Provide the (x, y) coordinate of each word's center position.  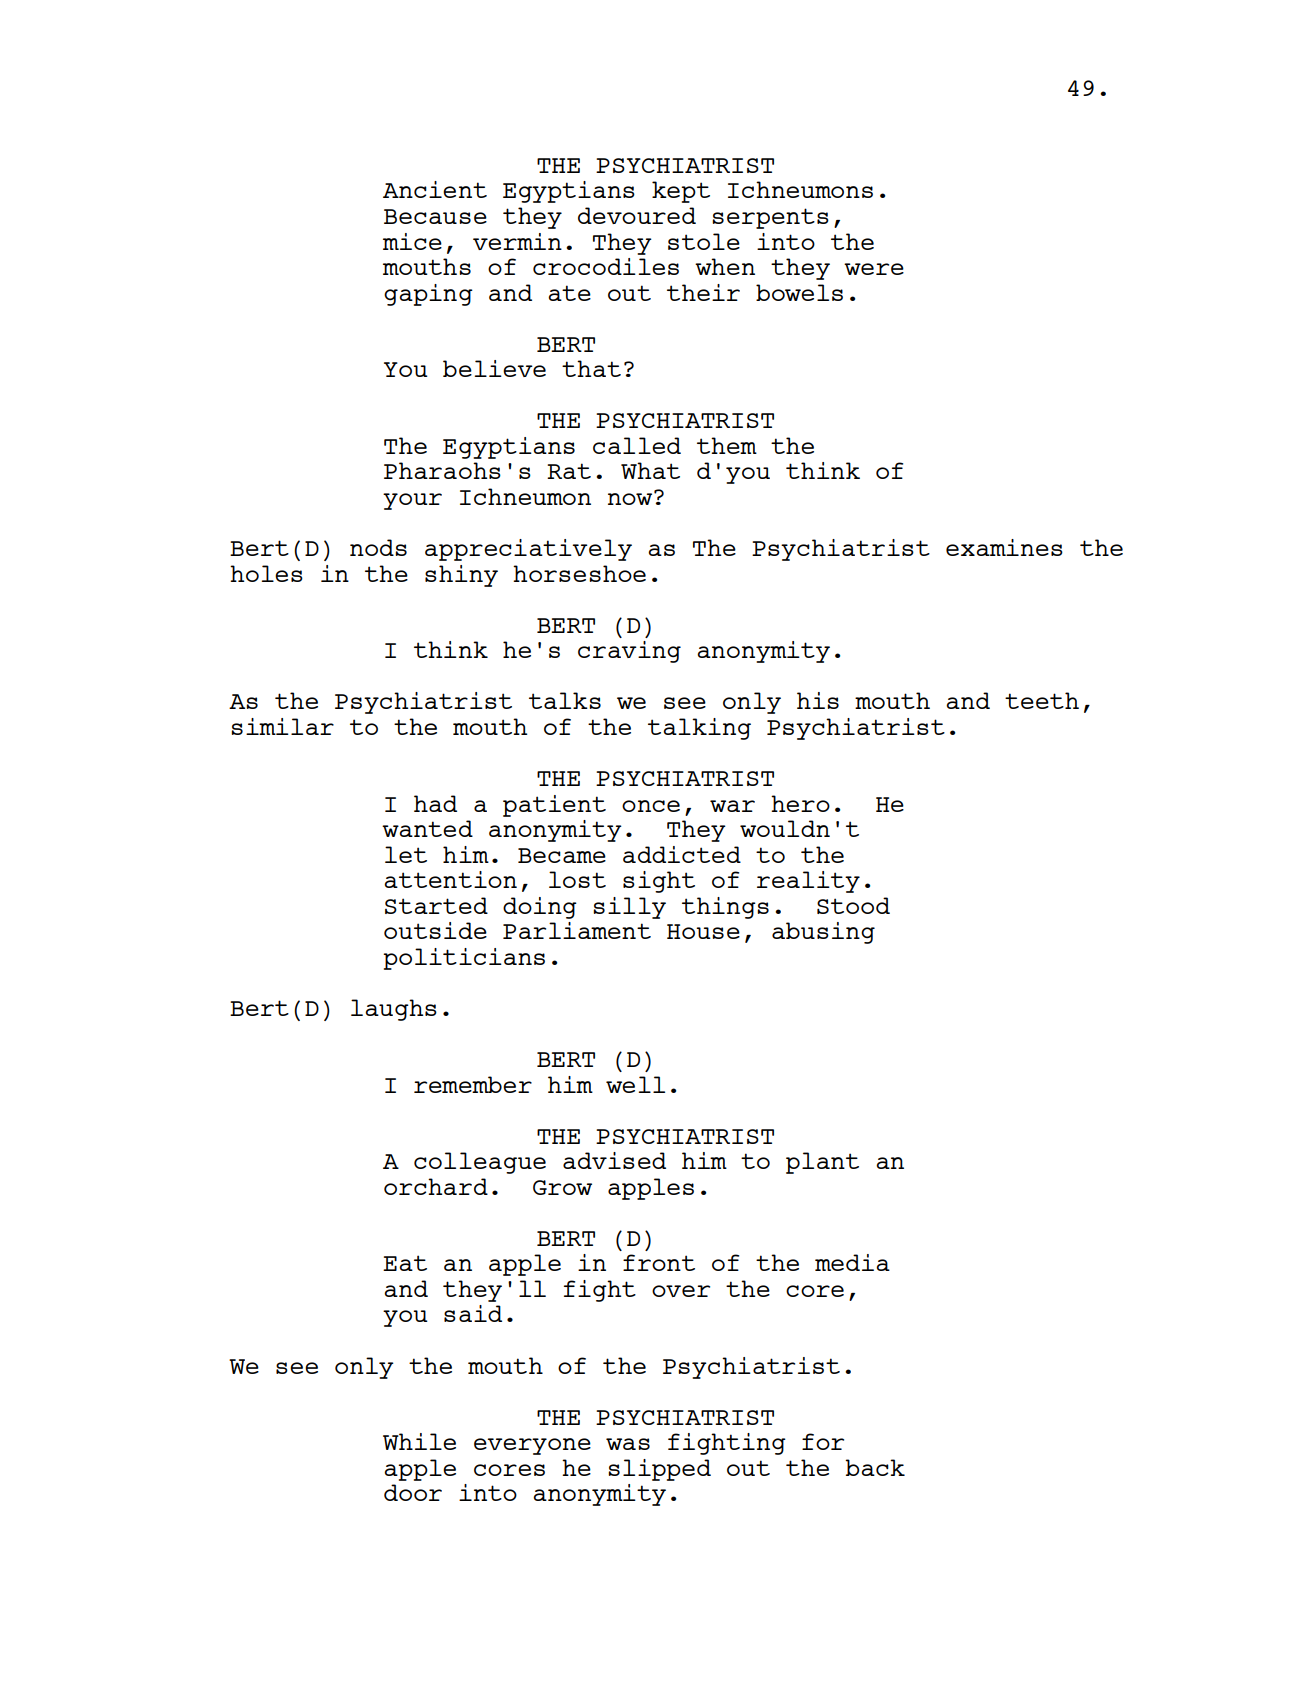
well (635, 1084)
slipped (659, 1470)
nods (378, 547)
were (874, 269)
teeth (1042, 700)
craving (629, 652)
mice (412, 241)
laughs (394, 1010)
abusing (823, 933)
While (419, 1441)
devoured (637, 215)
